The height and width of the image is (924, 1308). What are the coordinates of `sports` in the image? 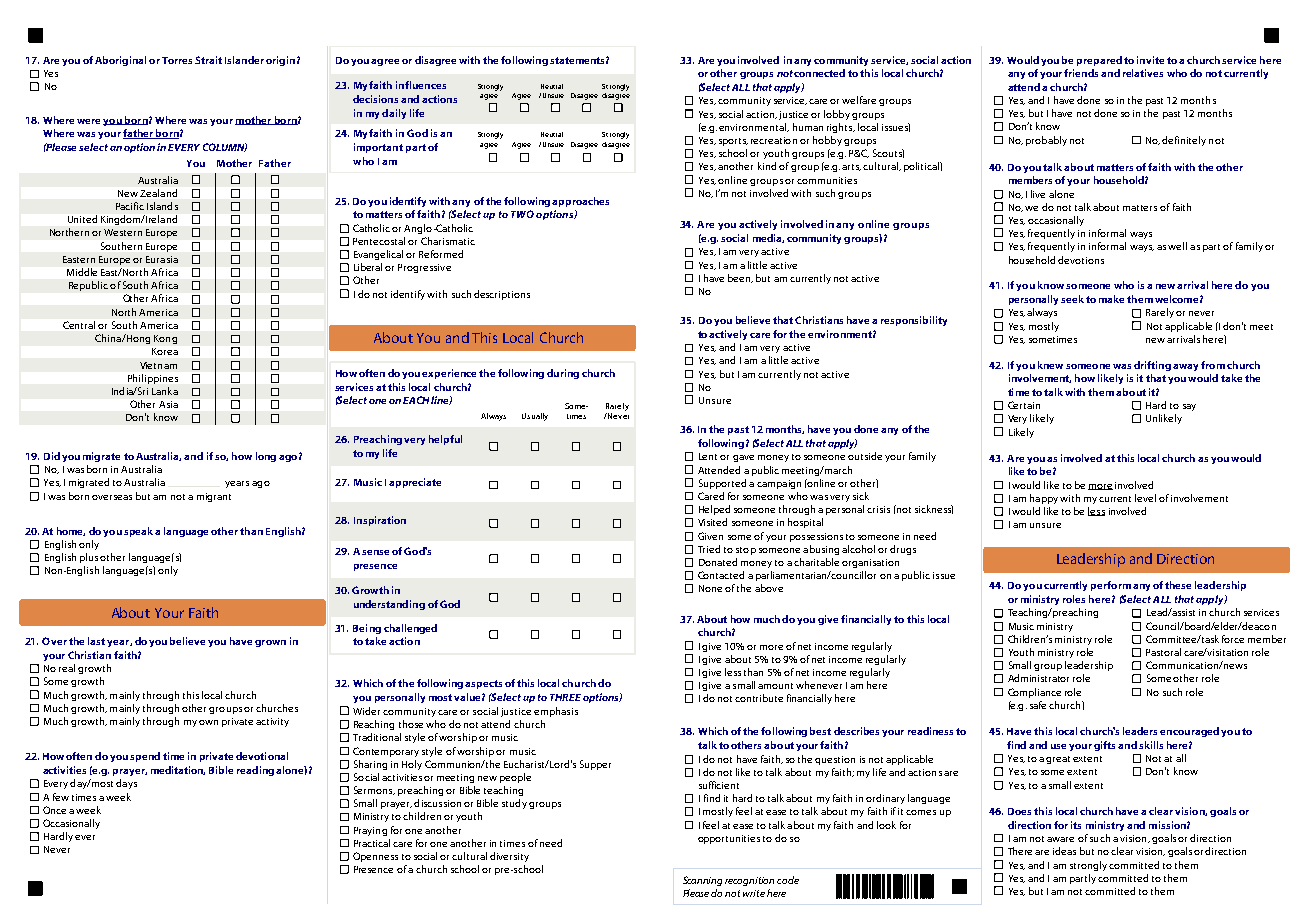 It's located at (733, 142).
